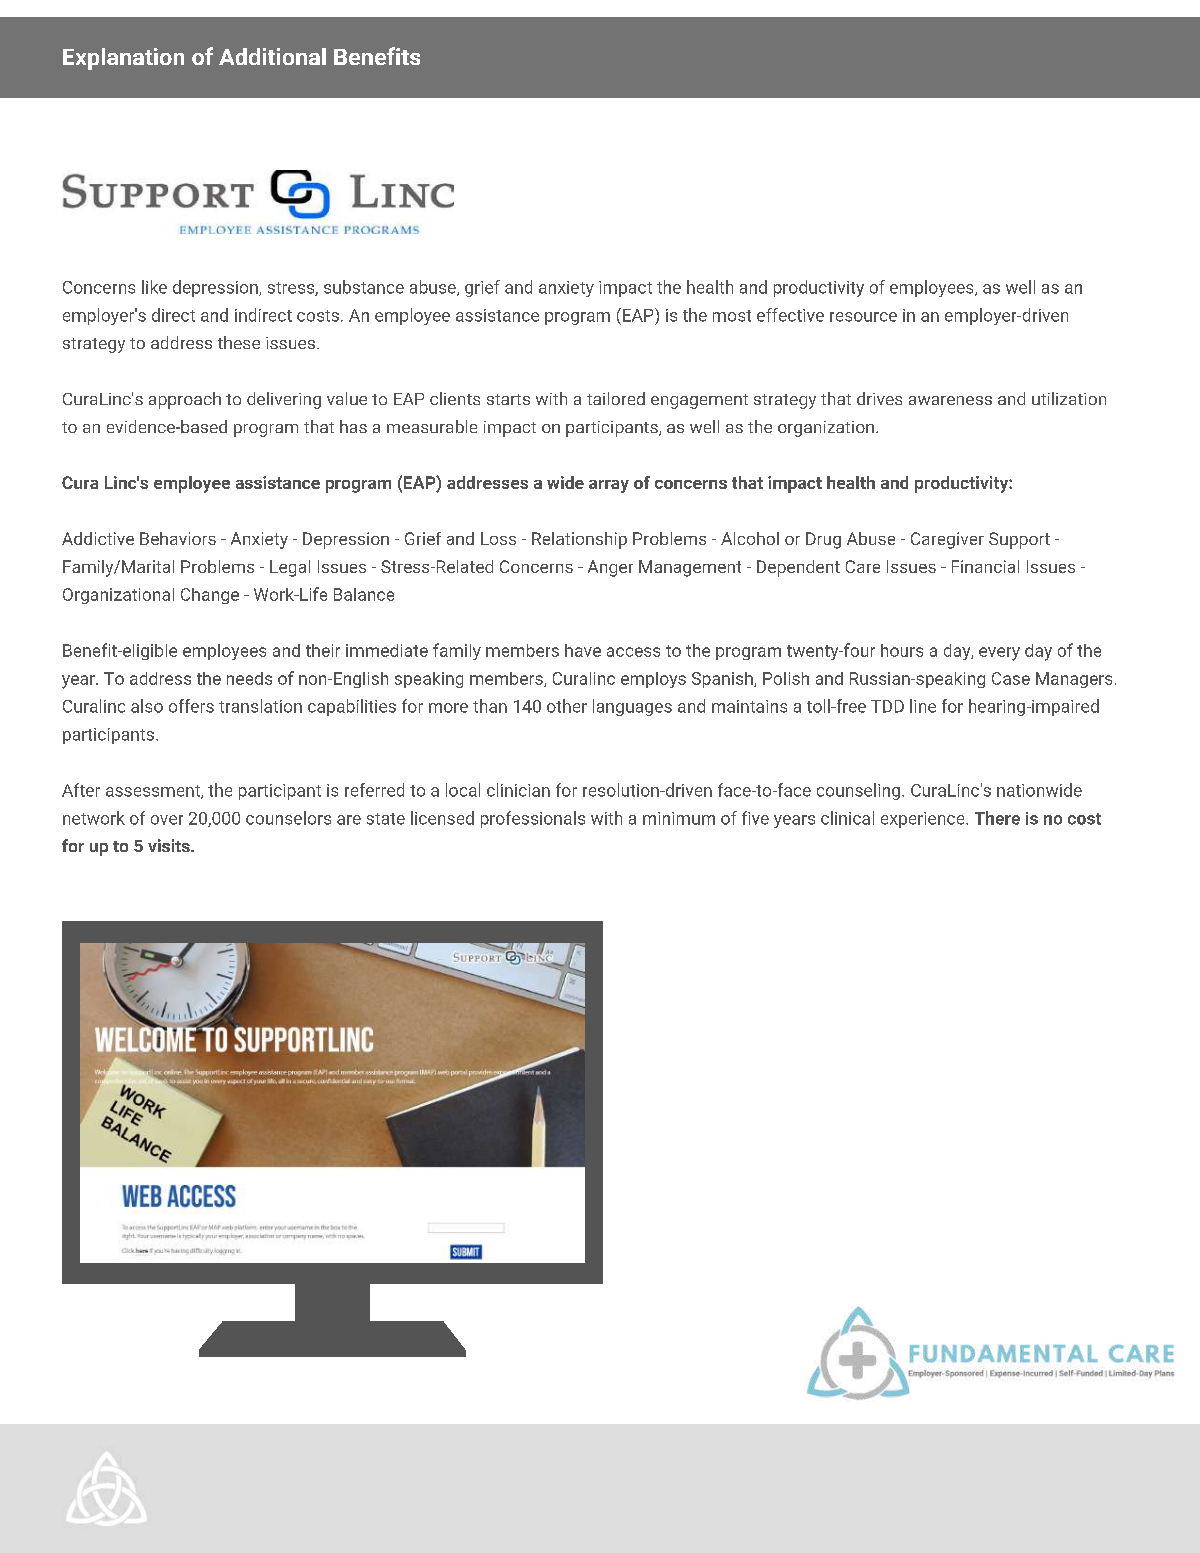  What do you see at coordinates (210, 596) in the screenshot?
I see `Change` at bounding box center [210, 596].
